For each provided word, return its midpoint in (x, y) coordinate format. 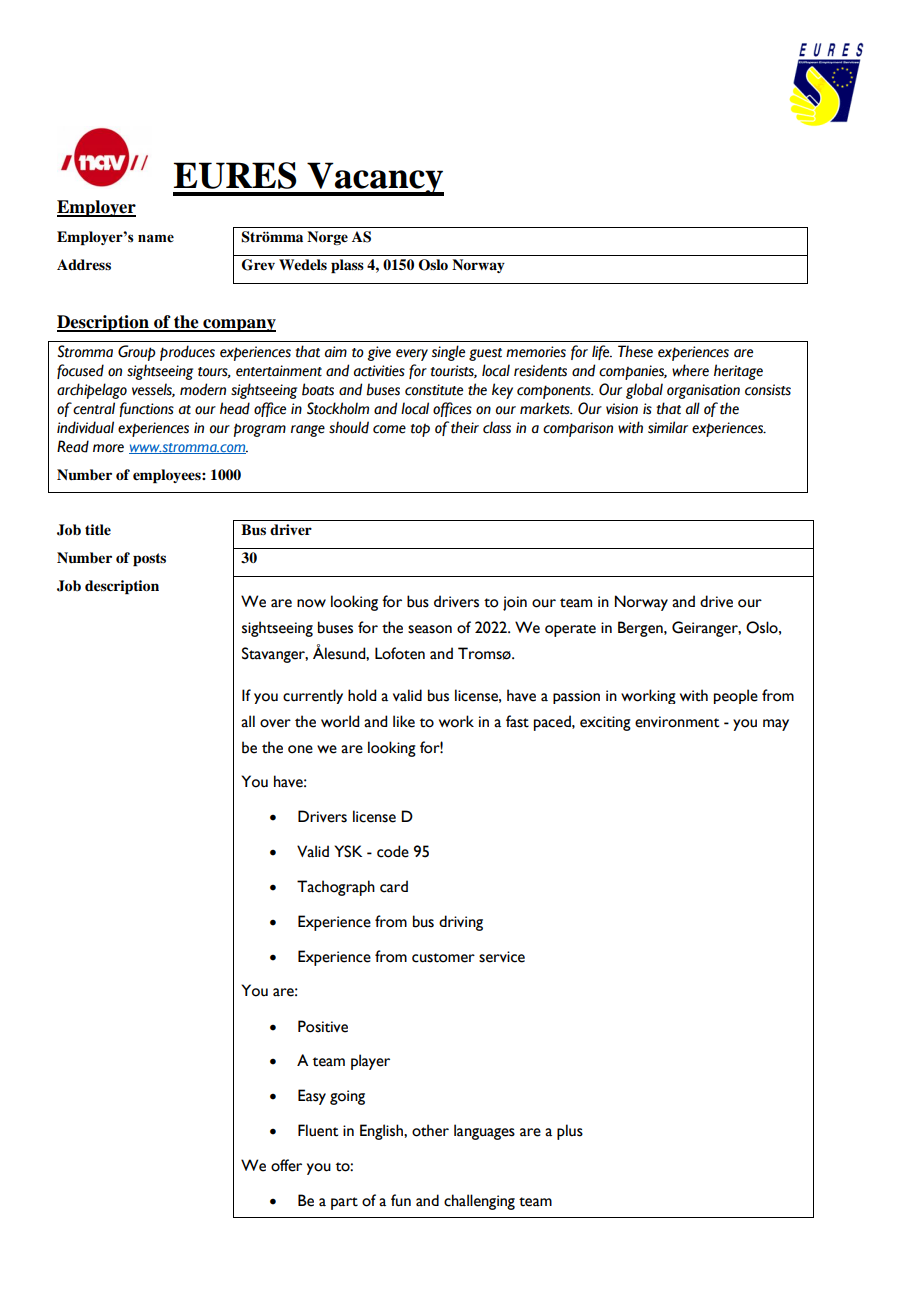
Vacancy (374, 179)
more (108, 448)
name (156, 238)
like (404, 721)
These (635, 351)
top (420, 430)
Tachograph (336, 888)
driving (461, 923)
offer (286, 1165)
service (502, 957)
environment (677, 722)
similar (668, 427)
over (275, 723)
